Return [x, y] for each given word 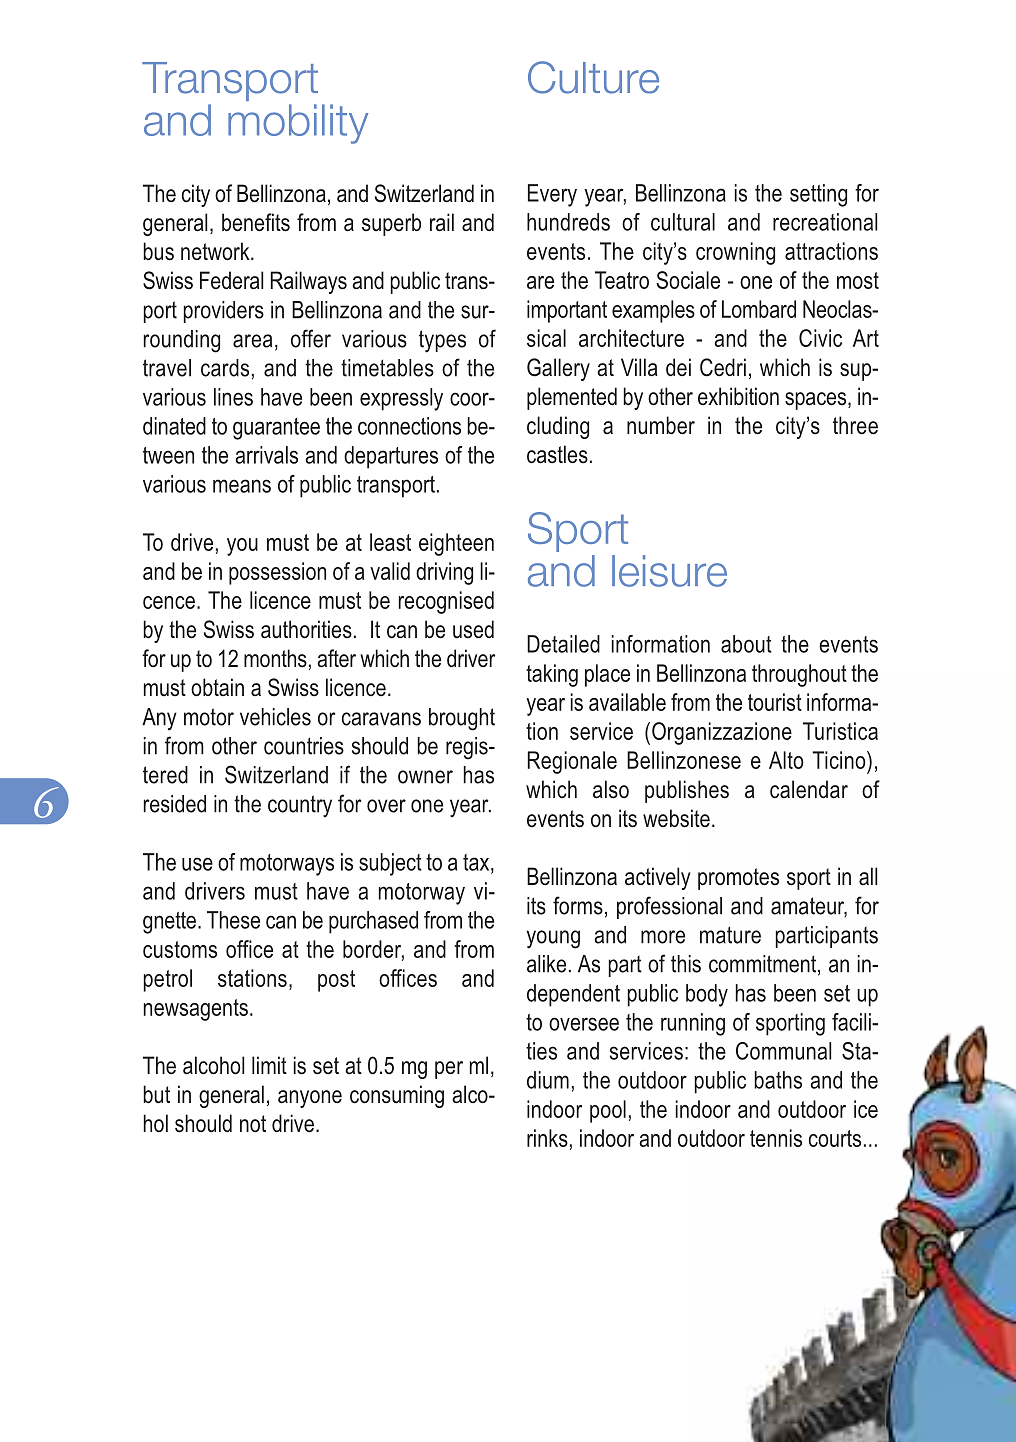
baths [778, 1080]
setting [818, 195]
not [253, 1123]
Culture [593, 77]
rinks [547, 1138]
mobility [298, 124]
